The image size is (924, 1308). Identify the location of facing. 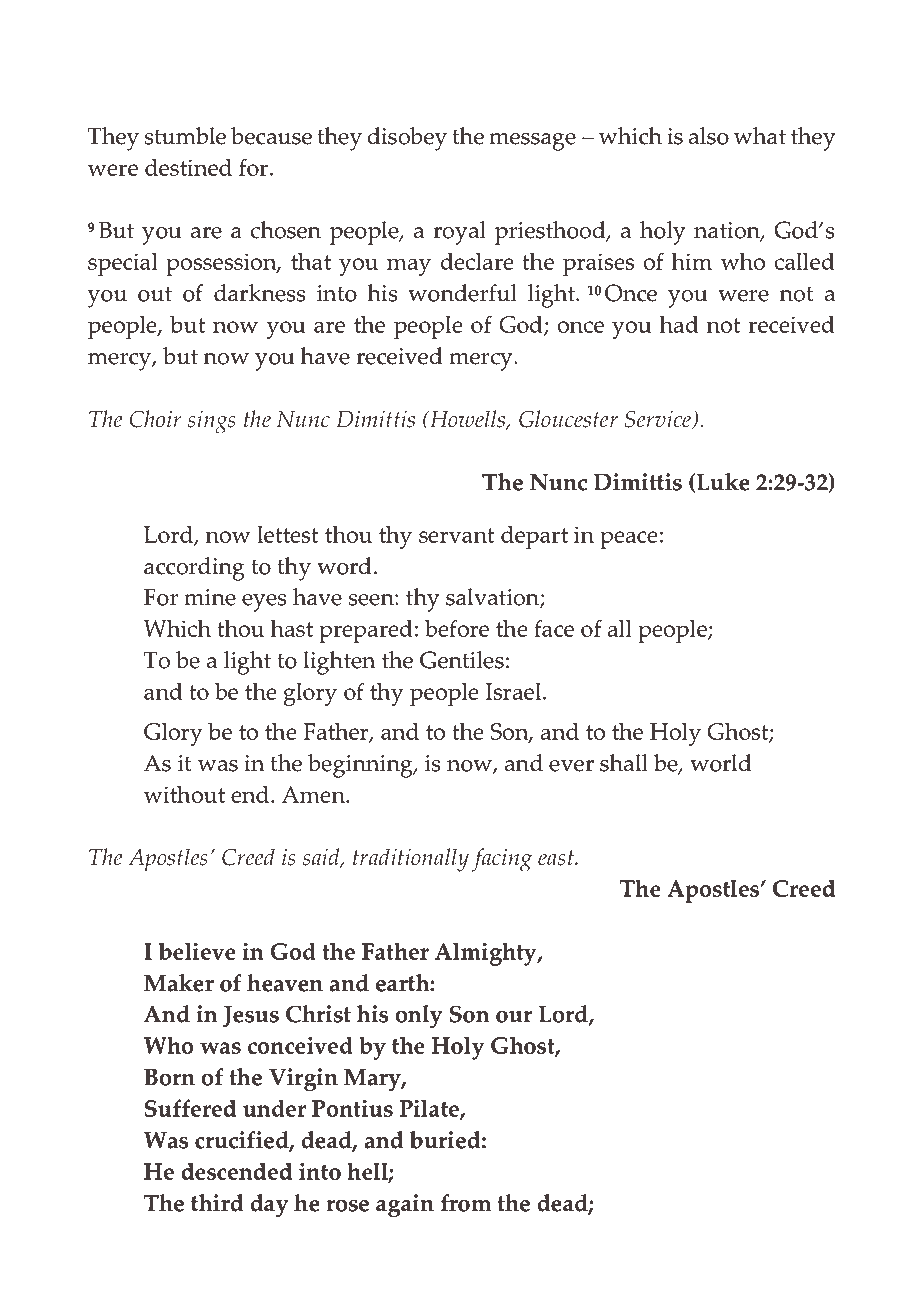
(502, 860).
